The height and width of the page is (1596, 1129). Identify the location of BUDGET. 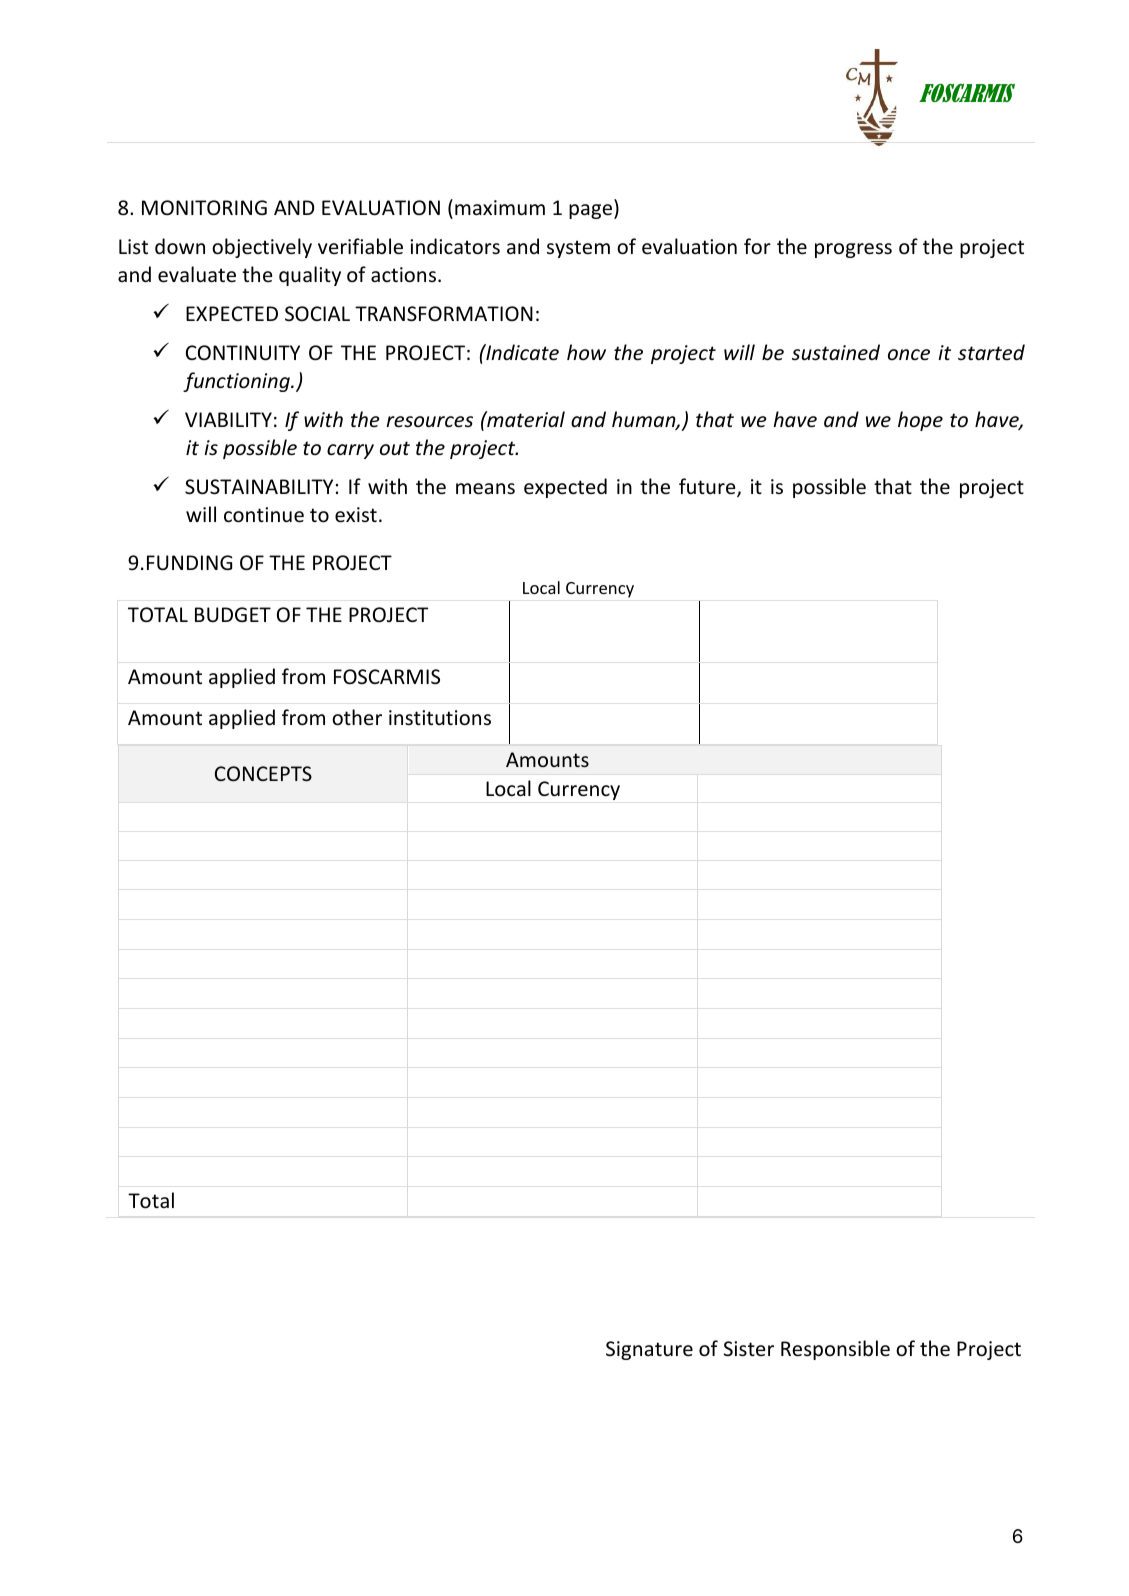
(233, 615).
